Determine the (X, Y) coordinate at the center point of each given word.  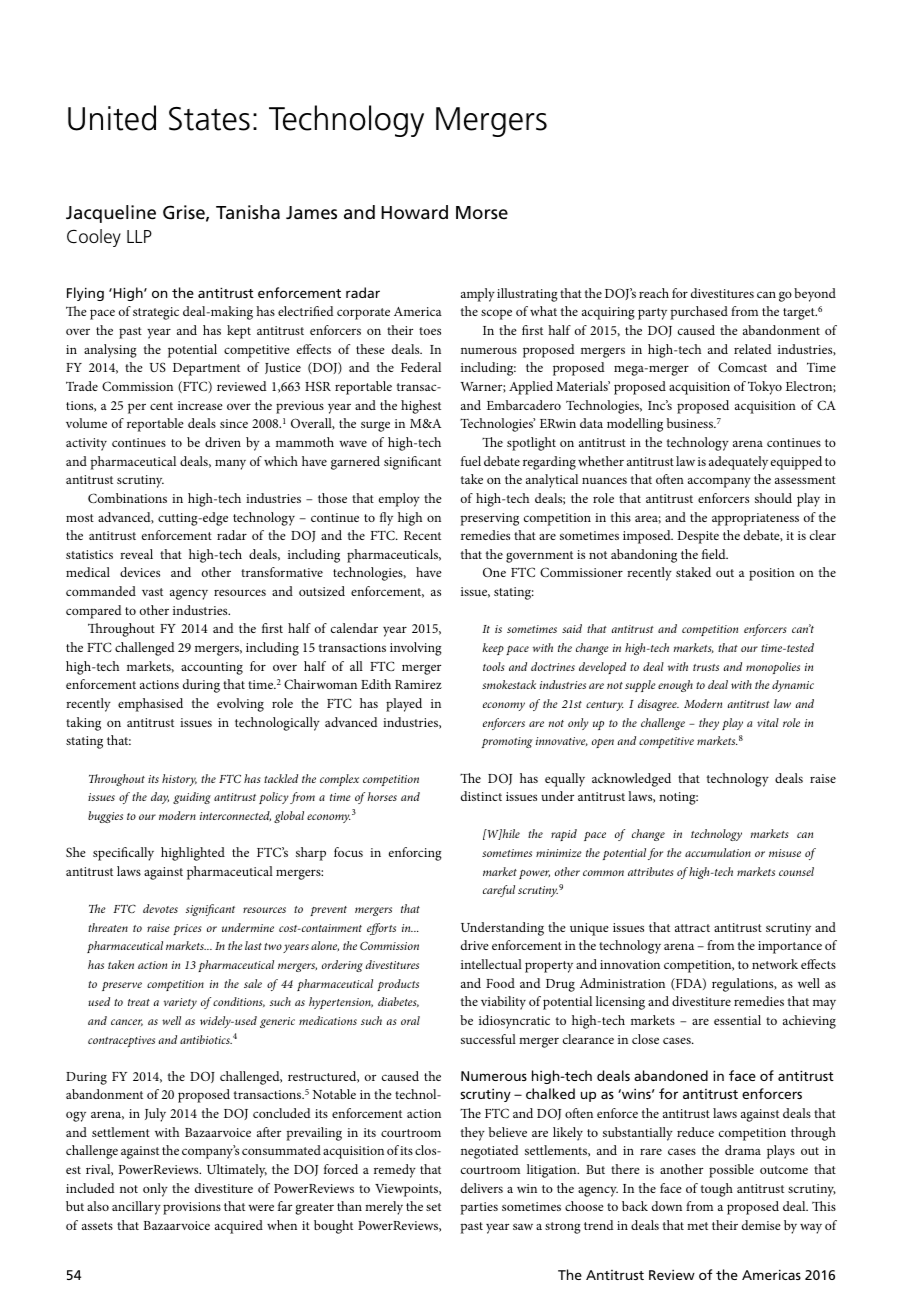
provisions (192, 1208)
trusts (706, 667)
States (209, 119)
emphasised (150, 705)
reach (654, 293)
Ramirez (418, 684)
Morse (482, 213)
